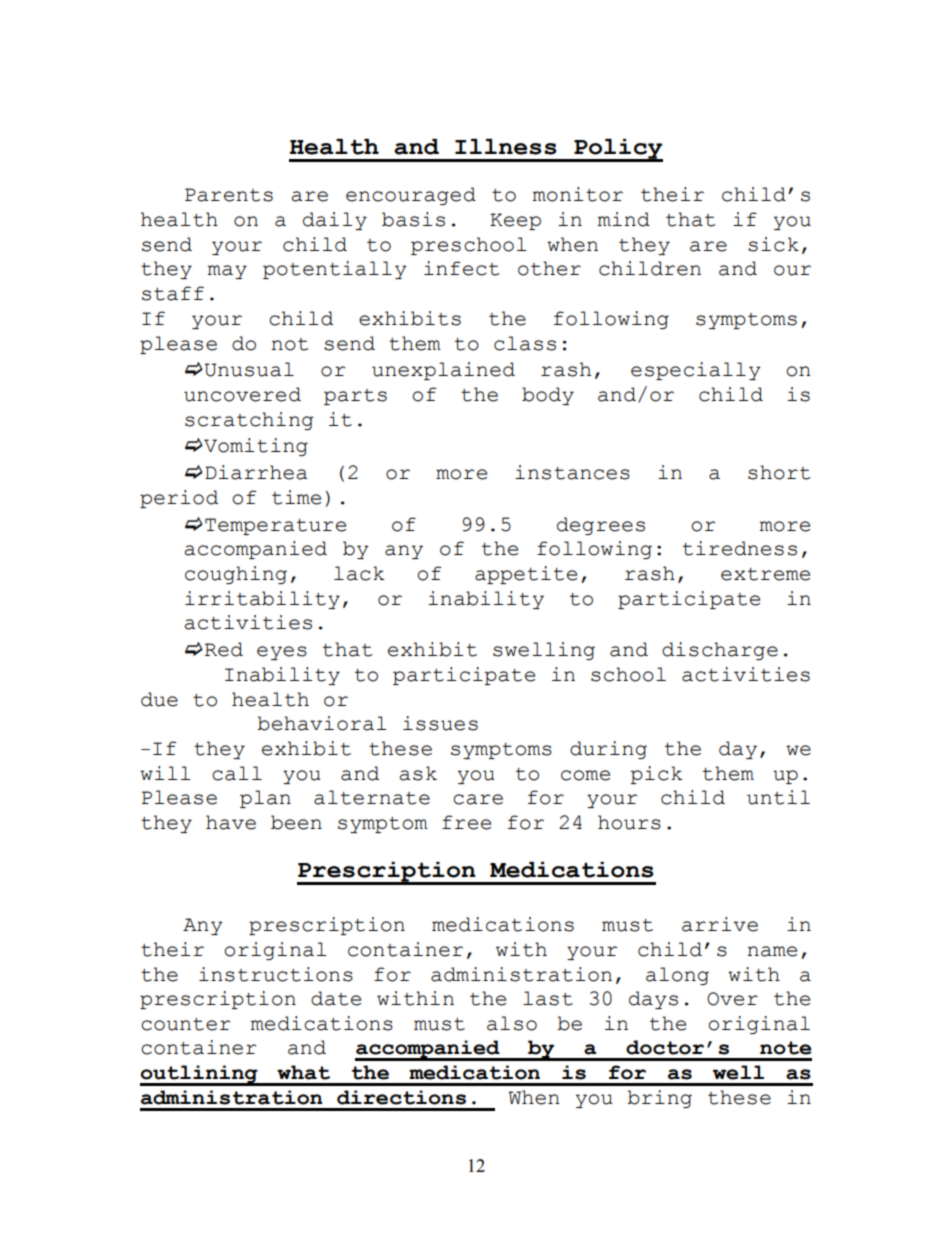  What do you see at coordinates (237, 773) in the screenshot?
I see `call` at bounding box center [237, 773].
